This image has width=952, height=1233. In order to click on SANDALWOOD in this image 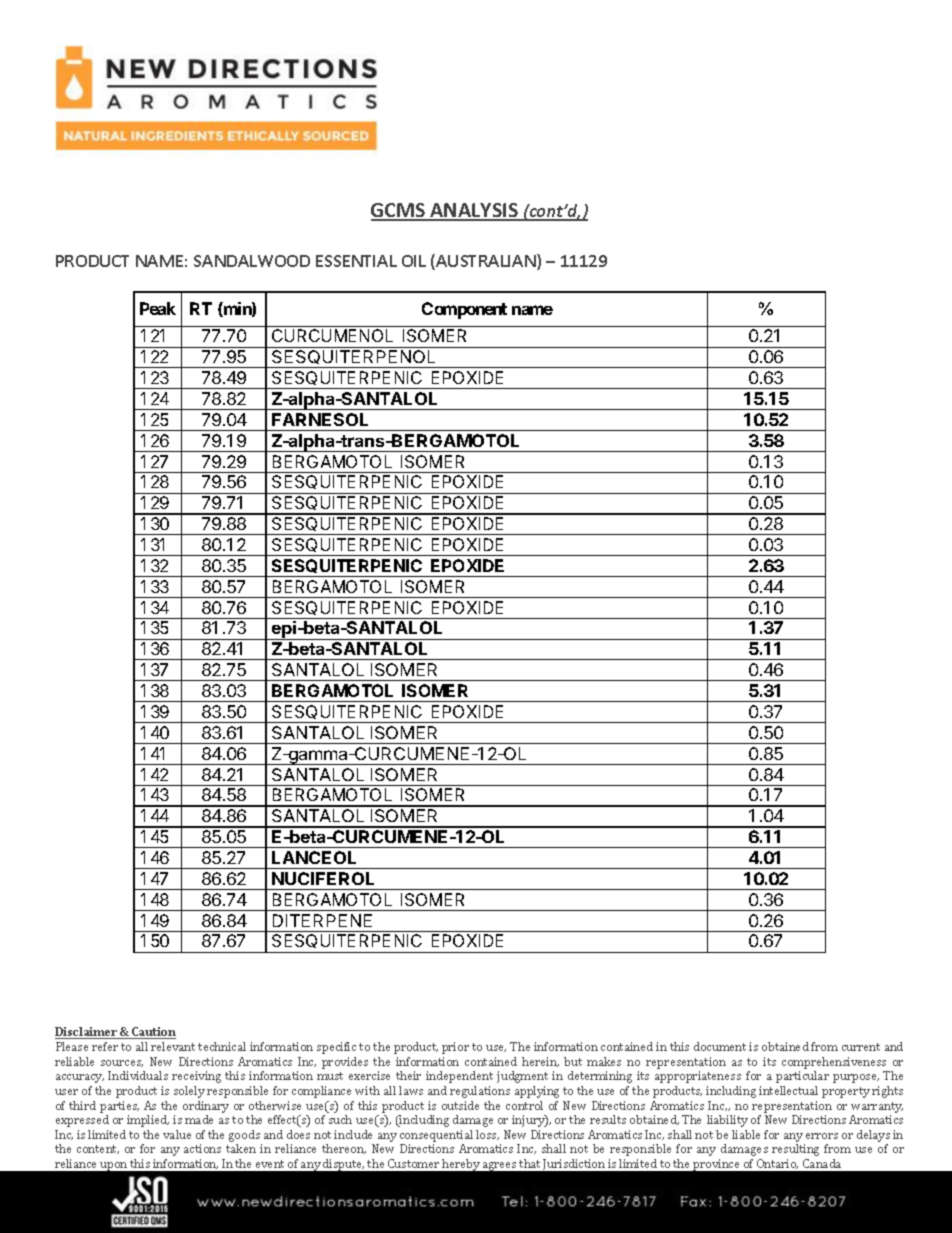, I will do `click(252, 261)`.
